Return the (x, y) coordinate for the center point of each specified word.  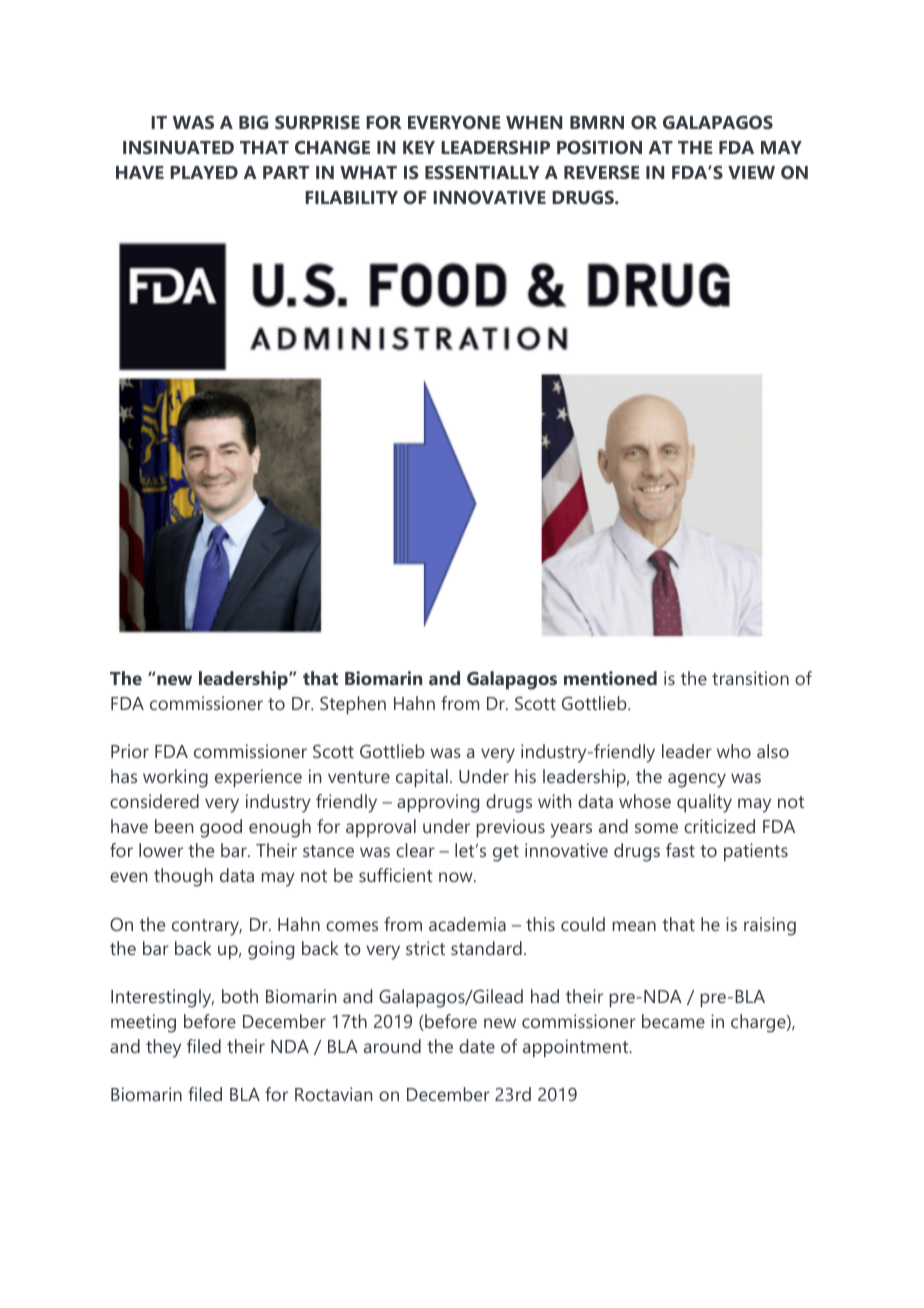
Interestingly (162, 998)
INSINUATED (178, 147)
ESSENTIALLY (482, 172)
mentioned (610, 678)
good (221, 828)
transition (750, 678)
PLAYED (204, 172)
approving (438, 803)
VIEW (751, 172)
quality (704, 803)
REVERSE (602, 172)
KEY (419, 147)
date (477, 1046)
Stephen (353, 705)
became (673, 1021)
